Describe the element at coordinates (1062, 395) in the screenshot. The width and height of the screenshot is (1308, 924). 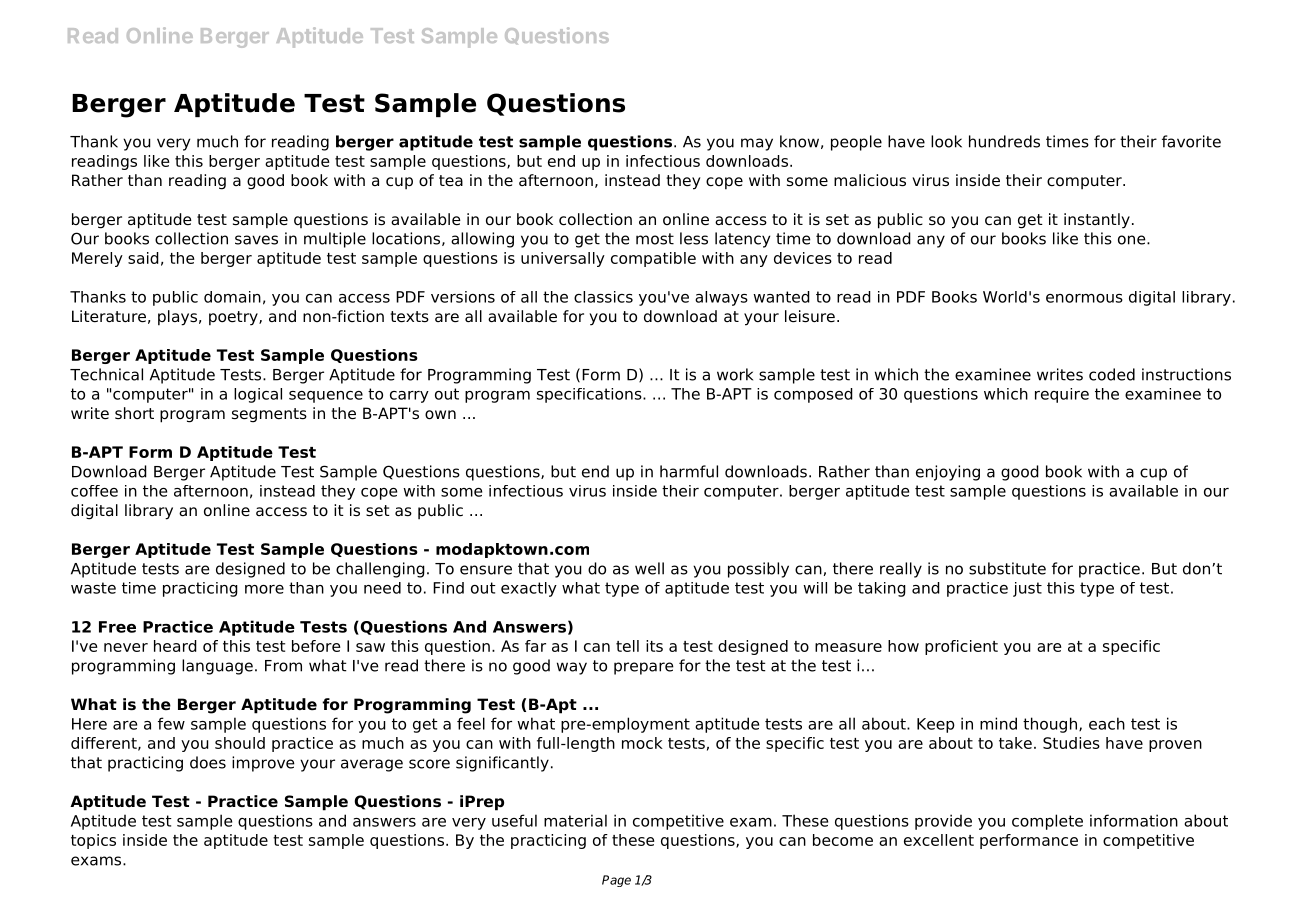
I see `require` at that location.
